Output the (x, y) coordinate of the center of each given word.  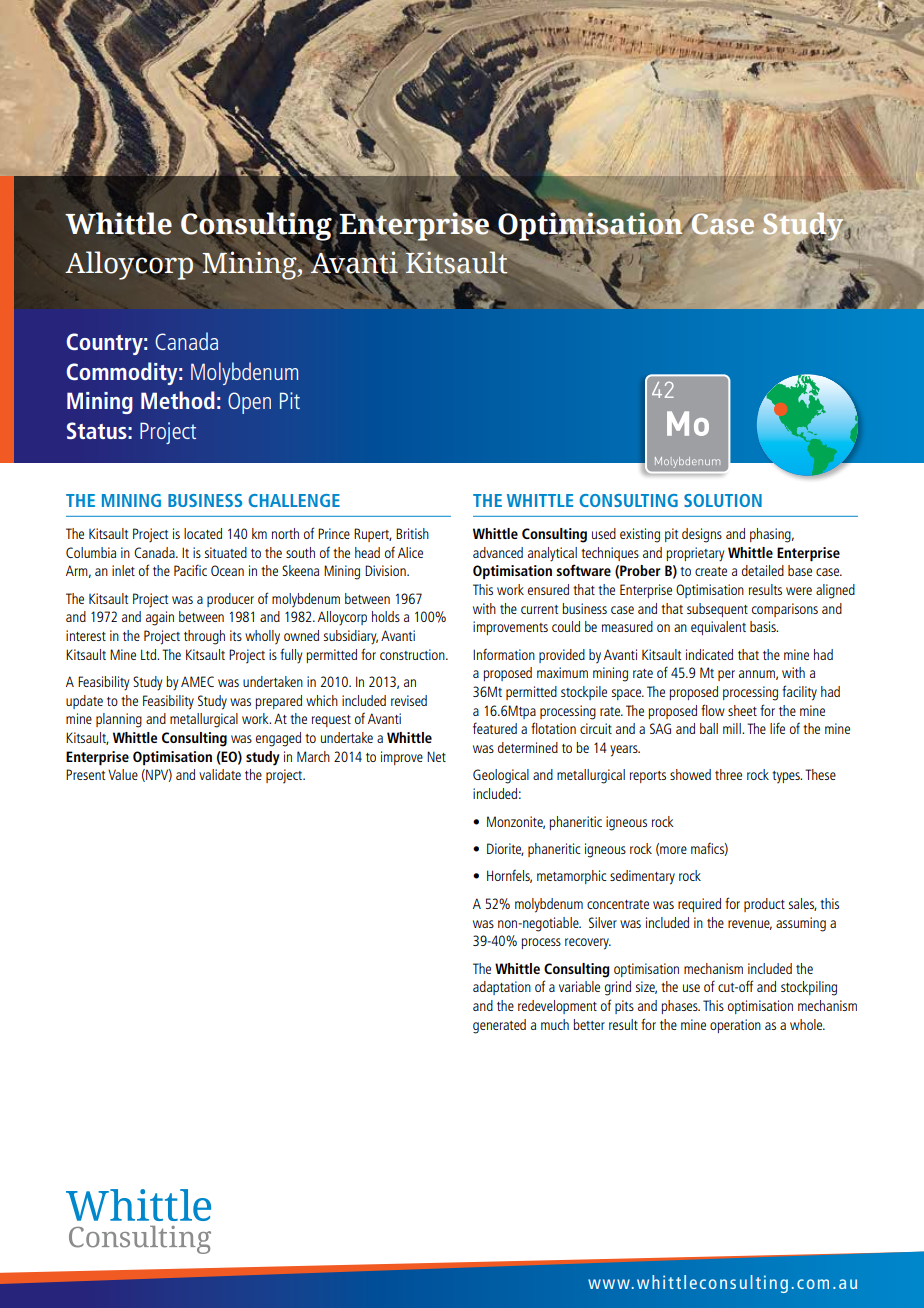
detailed (763, 570)
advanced (498, 552)
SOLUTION (723, 500)
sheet (742, 710)
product (764, 905)
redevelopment (557, 1007)
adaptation (502, 988)
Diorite (505, 849)
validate (220, 774)
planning (119, 720)
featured (495, 728)
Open (249, 403)
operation (735, 1026)
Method (178, 400)
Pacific (190, 570)
